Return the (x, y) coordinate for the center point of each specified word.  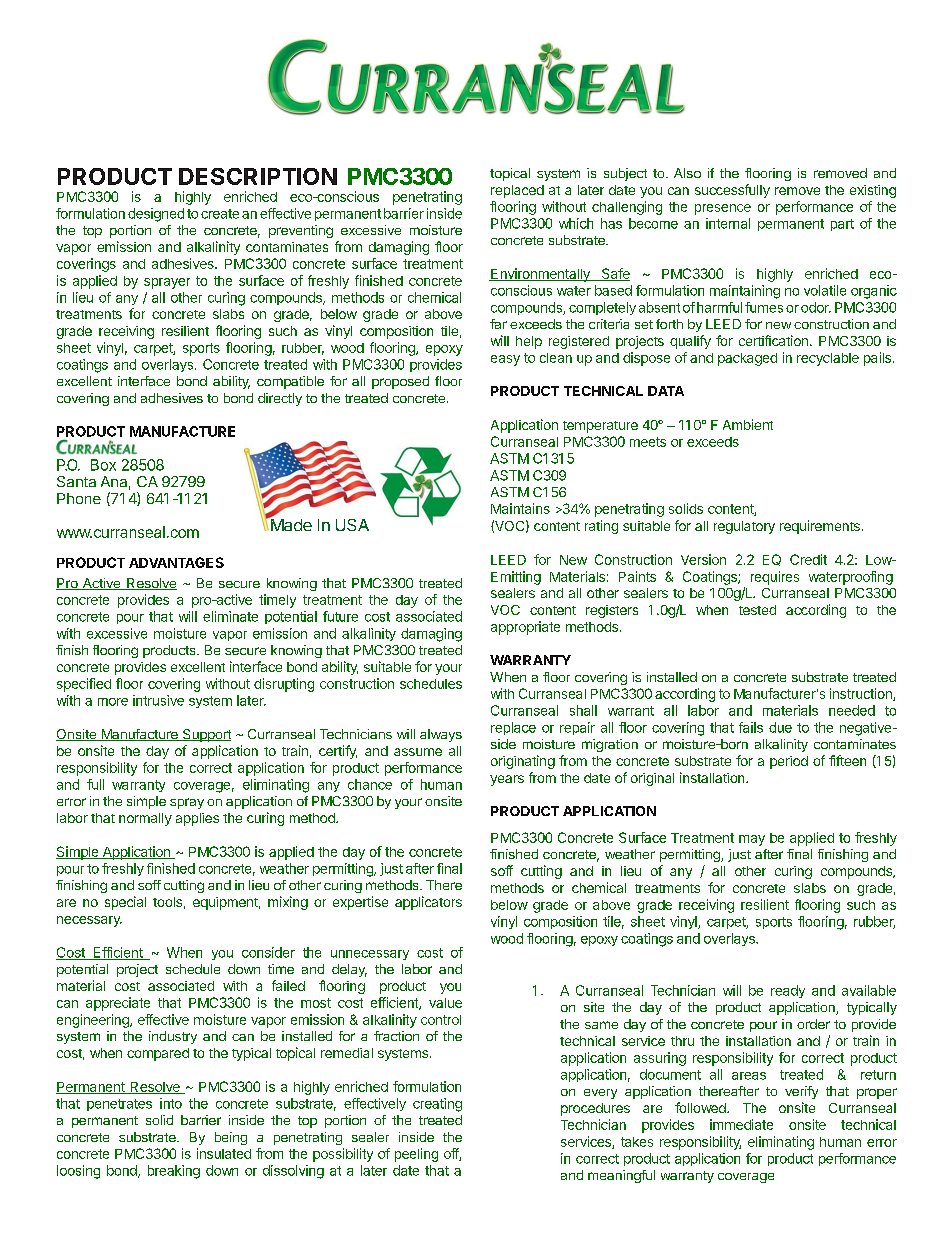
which (576, 223)
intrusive (158, 700)
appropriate (525, 628)
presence (723, 209)
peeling (416, 1155)
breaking (174, 1172)
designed (156, 215)
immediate (741, 1124)
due (780, 727)
